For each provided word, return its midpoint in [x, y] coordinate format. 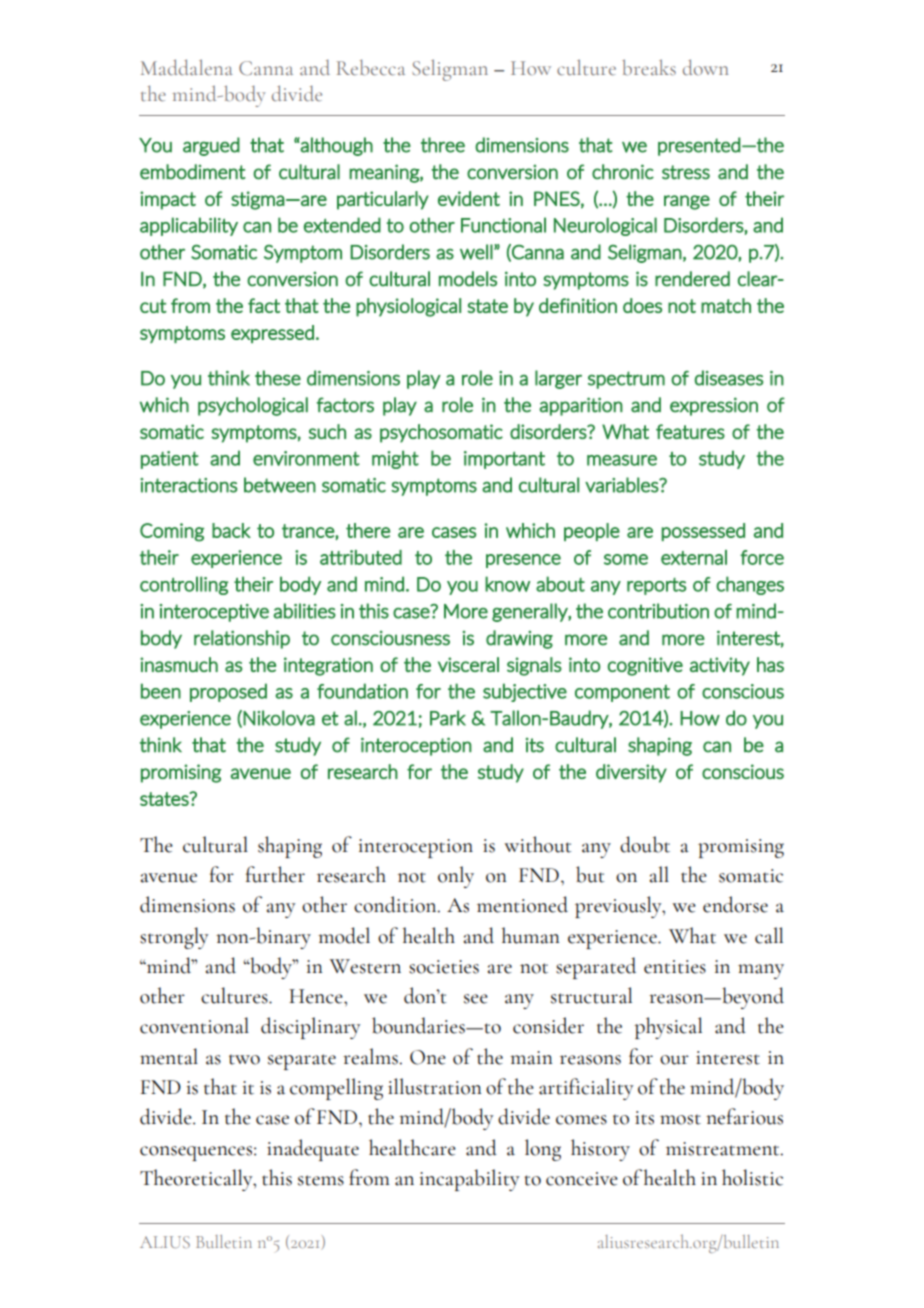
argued [211, 146]
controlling [184, 585]
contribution [658, 611]
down [706, 67]
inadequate [313, 1150]
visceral [468, 664]
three [443, 145]
